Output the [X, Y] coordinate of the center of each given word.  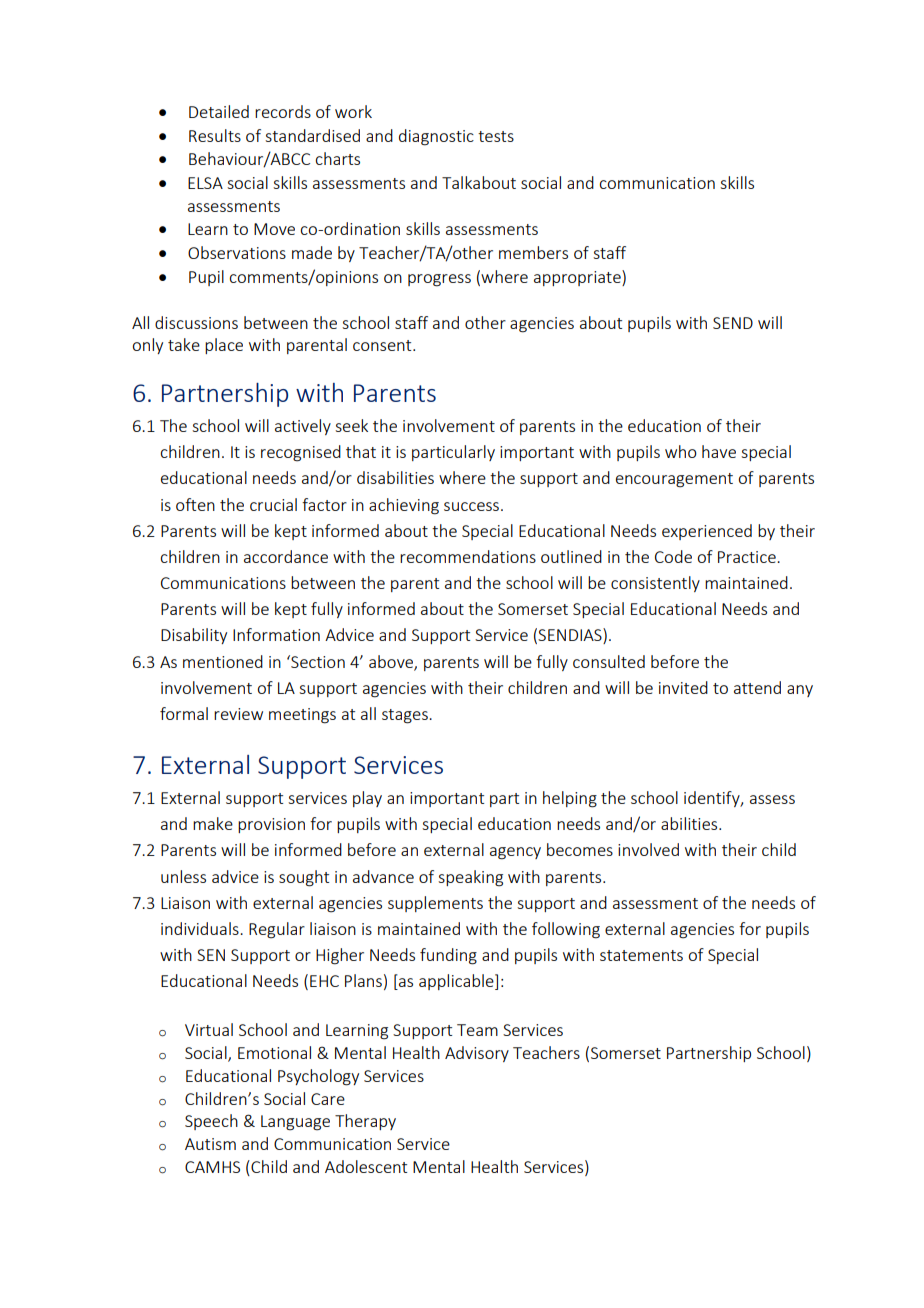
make [213, 823]
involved [648, 849]
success [471, 506]
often [195, 504]
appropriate [578, 278]
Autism [210, 1144]
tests [496, 136]
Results [215, 135]
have [719, 451]
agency [515, 853]
